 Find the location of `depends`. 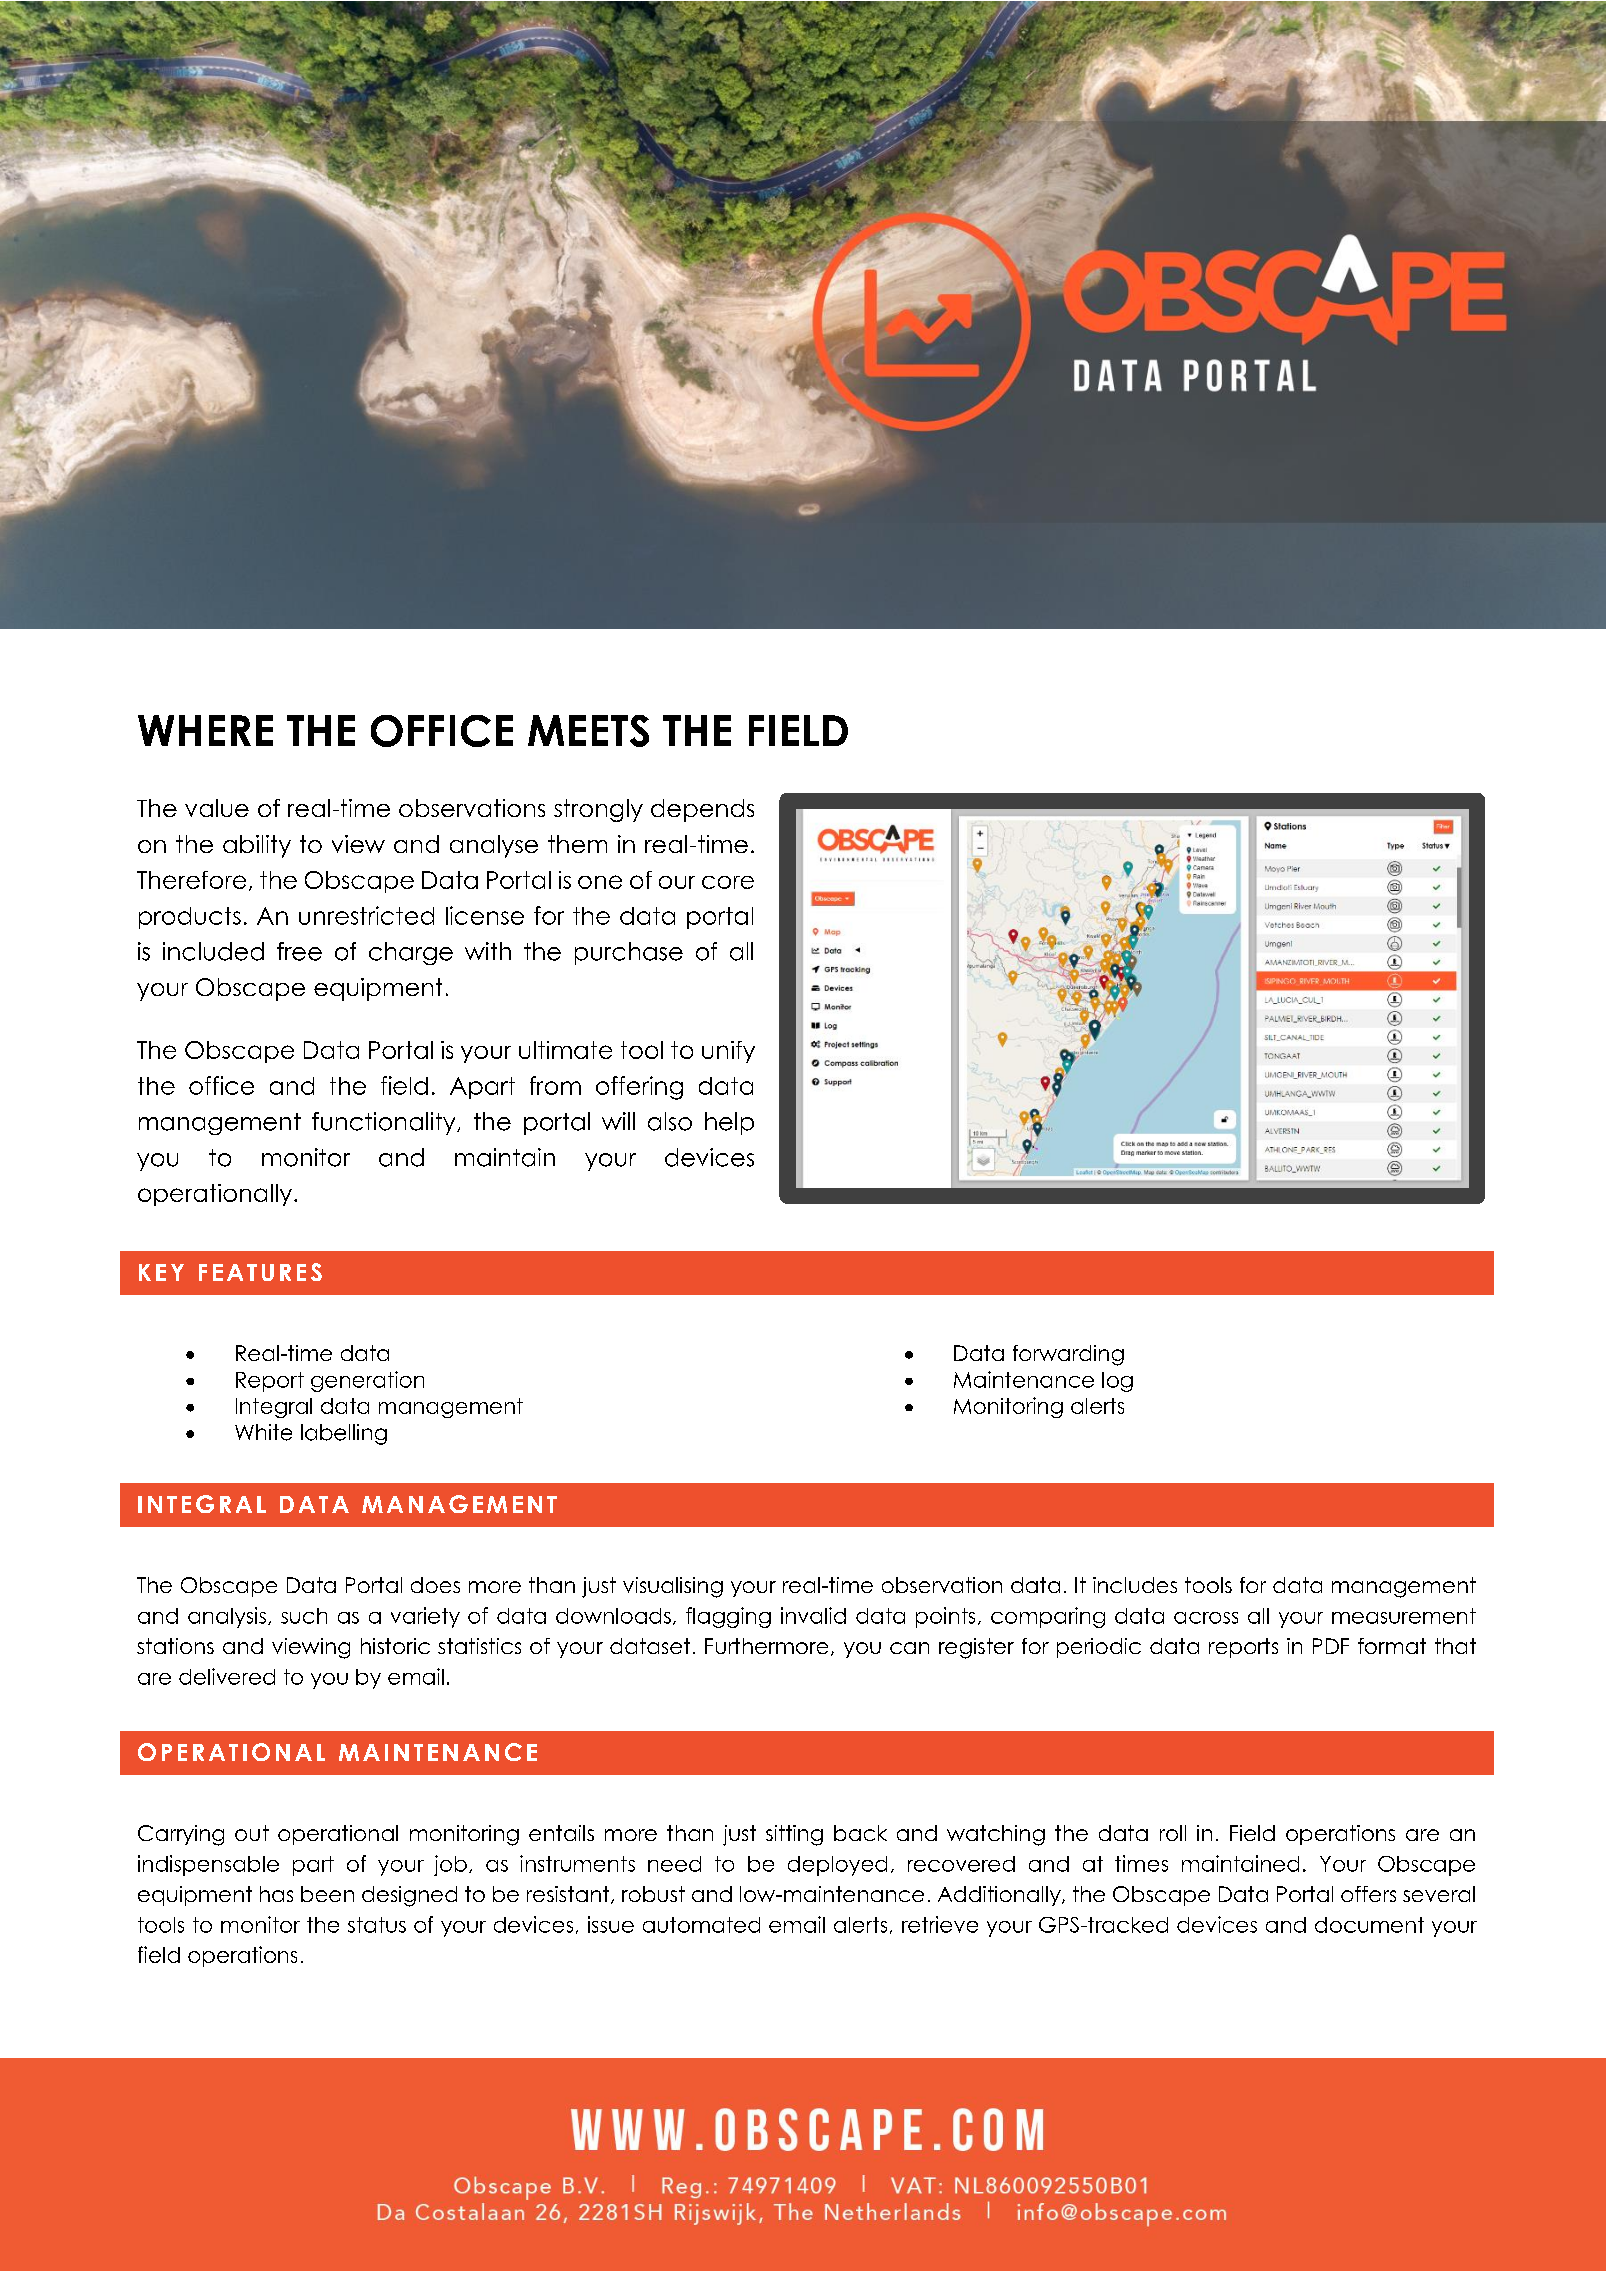

depends is located at coordinates (702, 810).
